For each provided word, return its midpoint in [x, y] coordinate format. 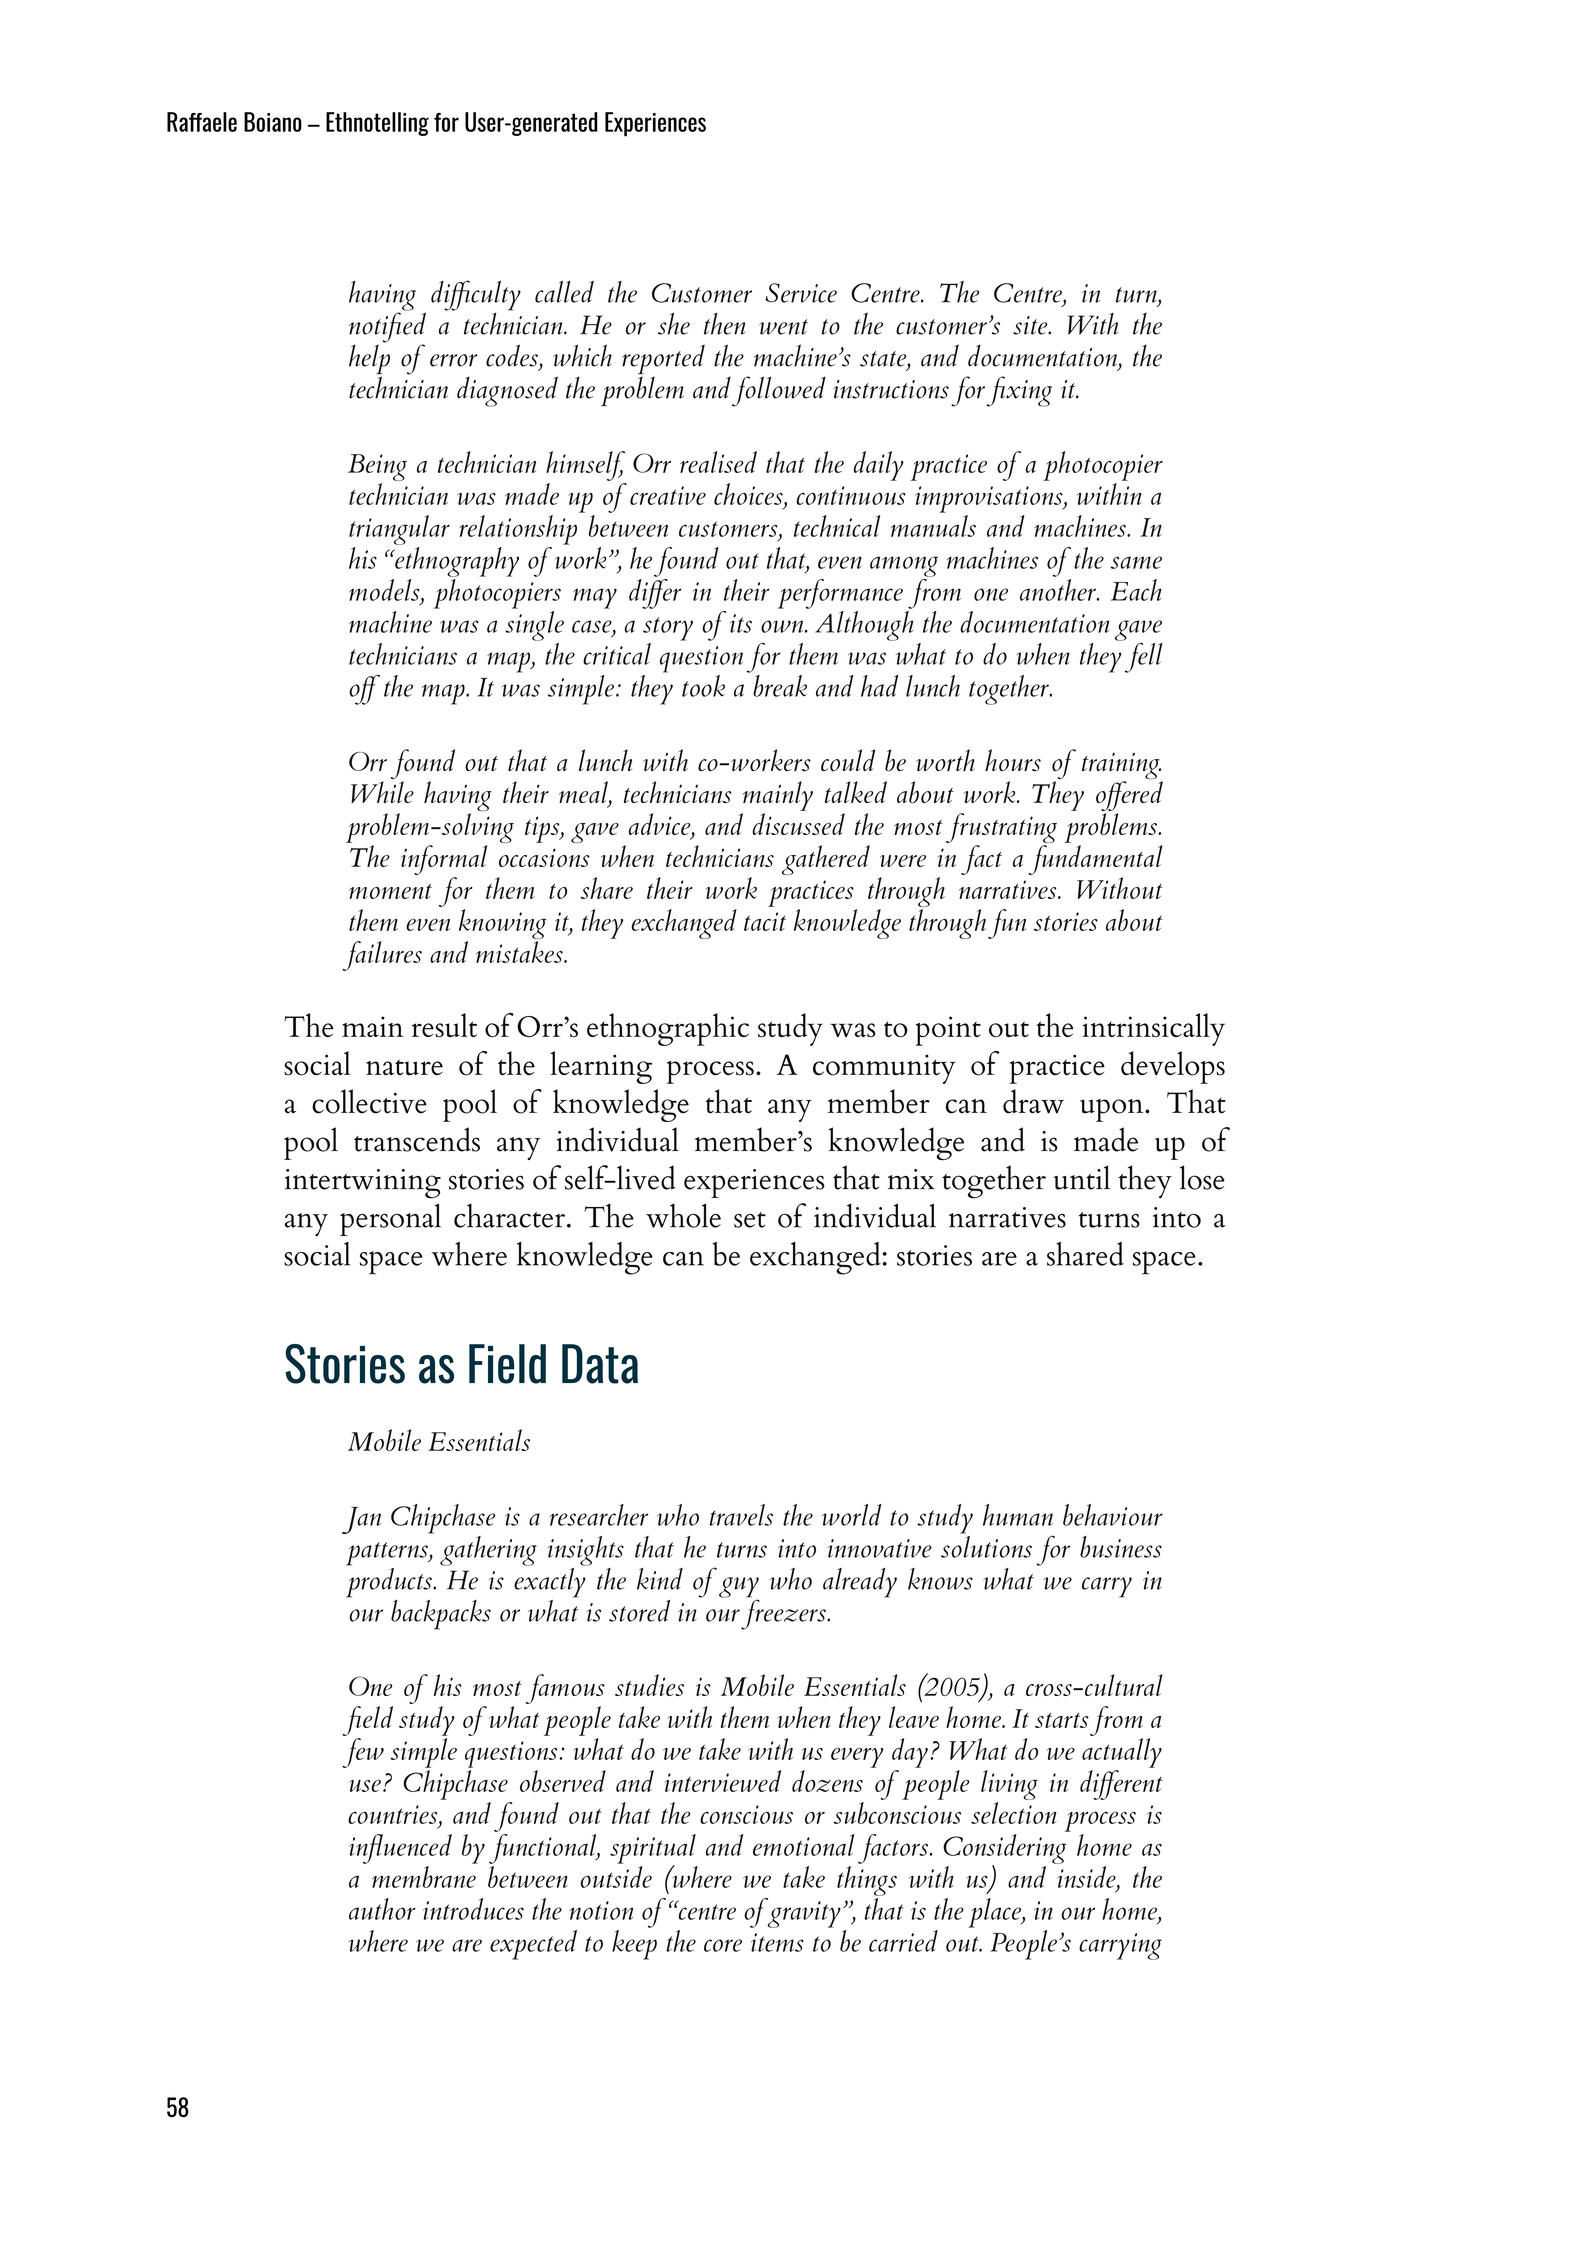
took [703, 686]
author [382, 1909]
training [1122, 767]
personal [390, 1219]
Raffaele [202, 122]
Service [801, 293]
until [1082, 1177]
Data [600, 1364]
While [382, 792]
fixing [1019, 391]
